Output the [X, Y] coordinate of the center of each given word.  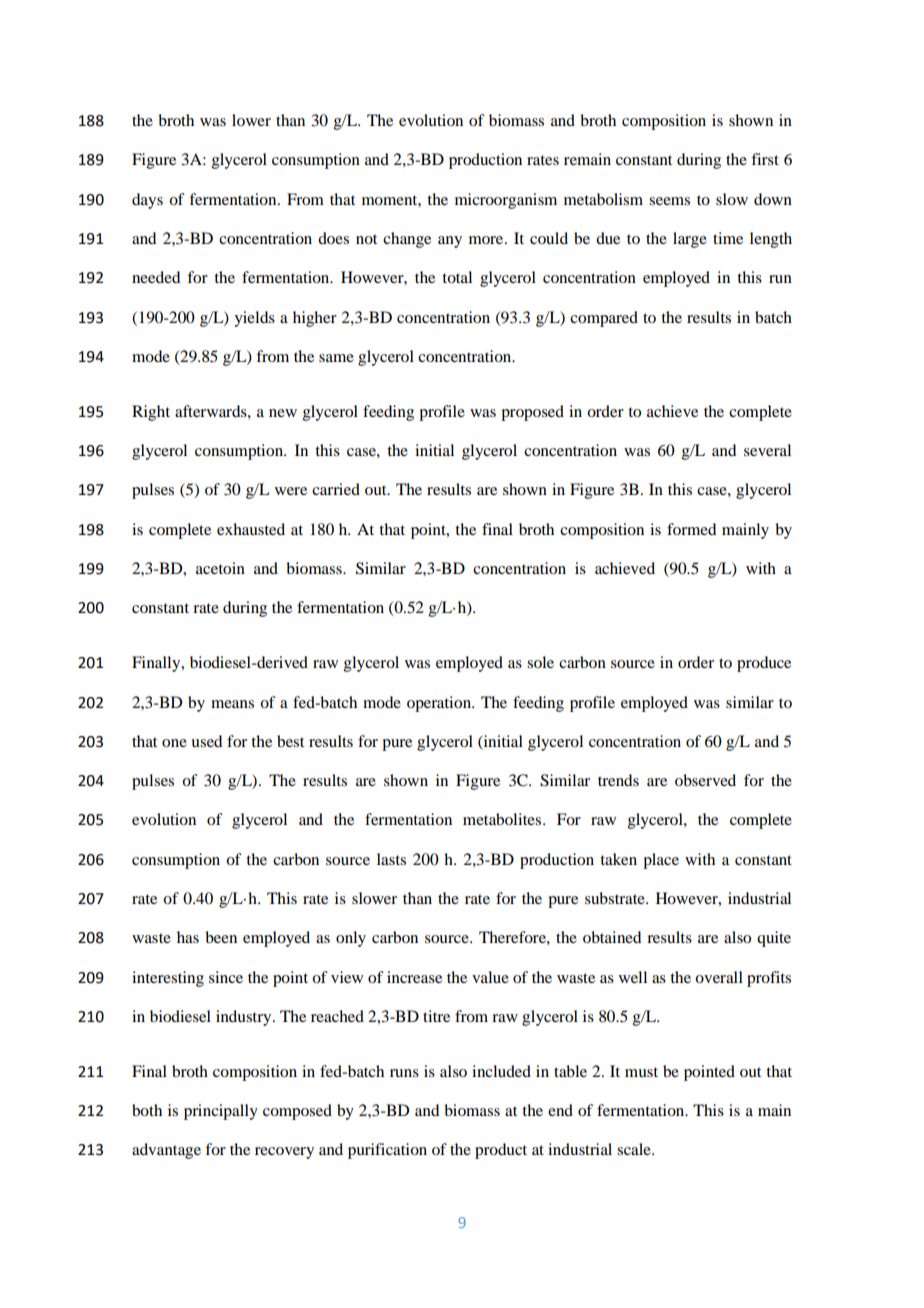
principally [221, 1112]
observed [705, 780]
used [206, 741]
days [147, 201]
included [501, 1071]
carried [336, 489]
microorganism [506, 201]
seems [669, 201]
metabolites [503, 819]
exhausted [251, 529]
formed [691, 529]
